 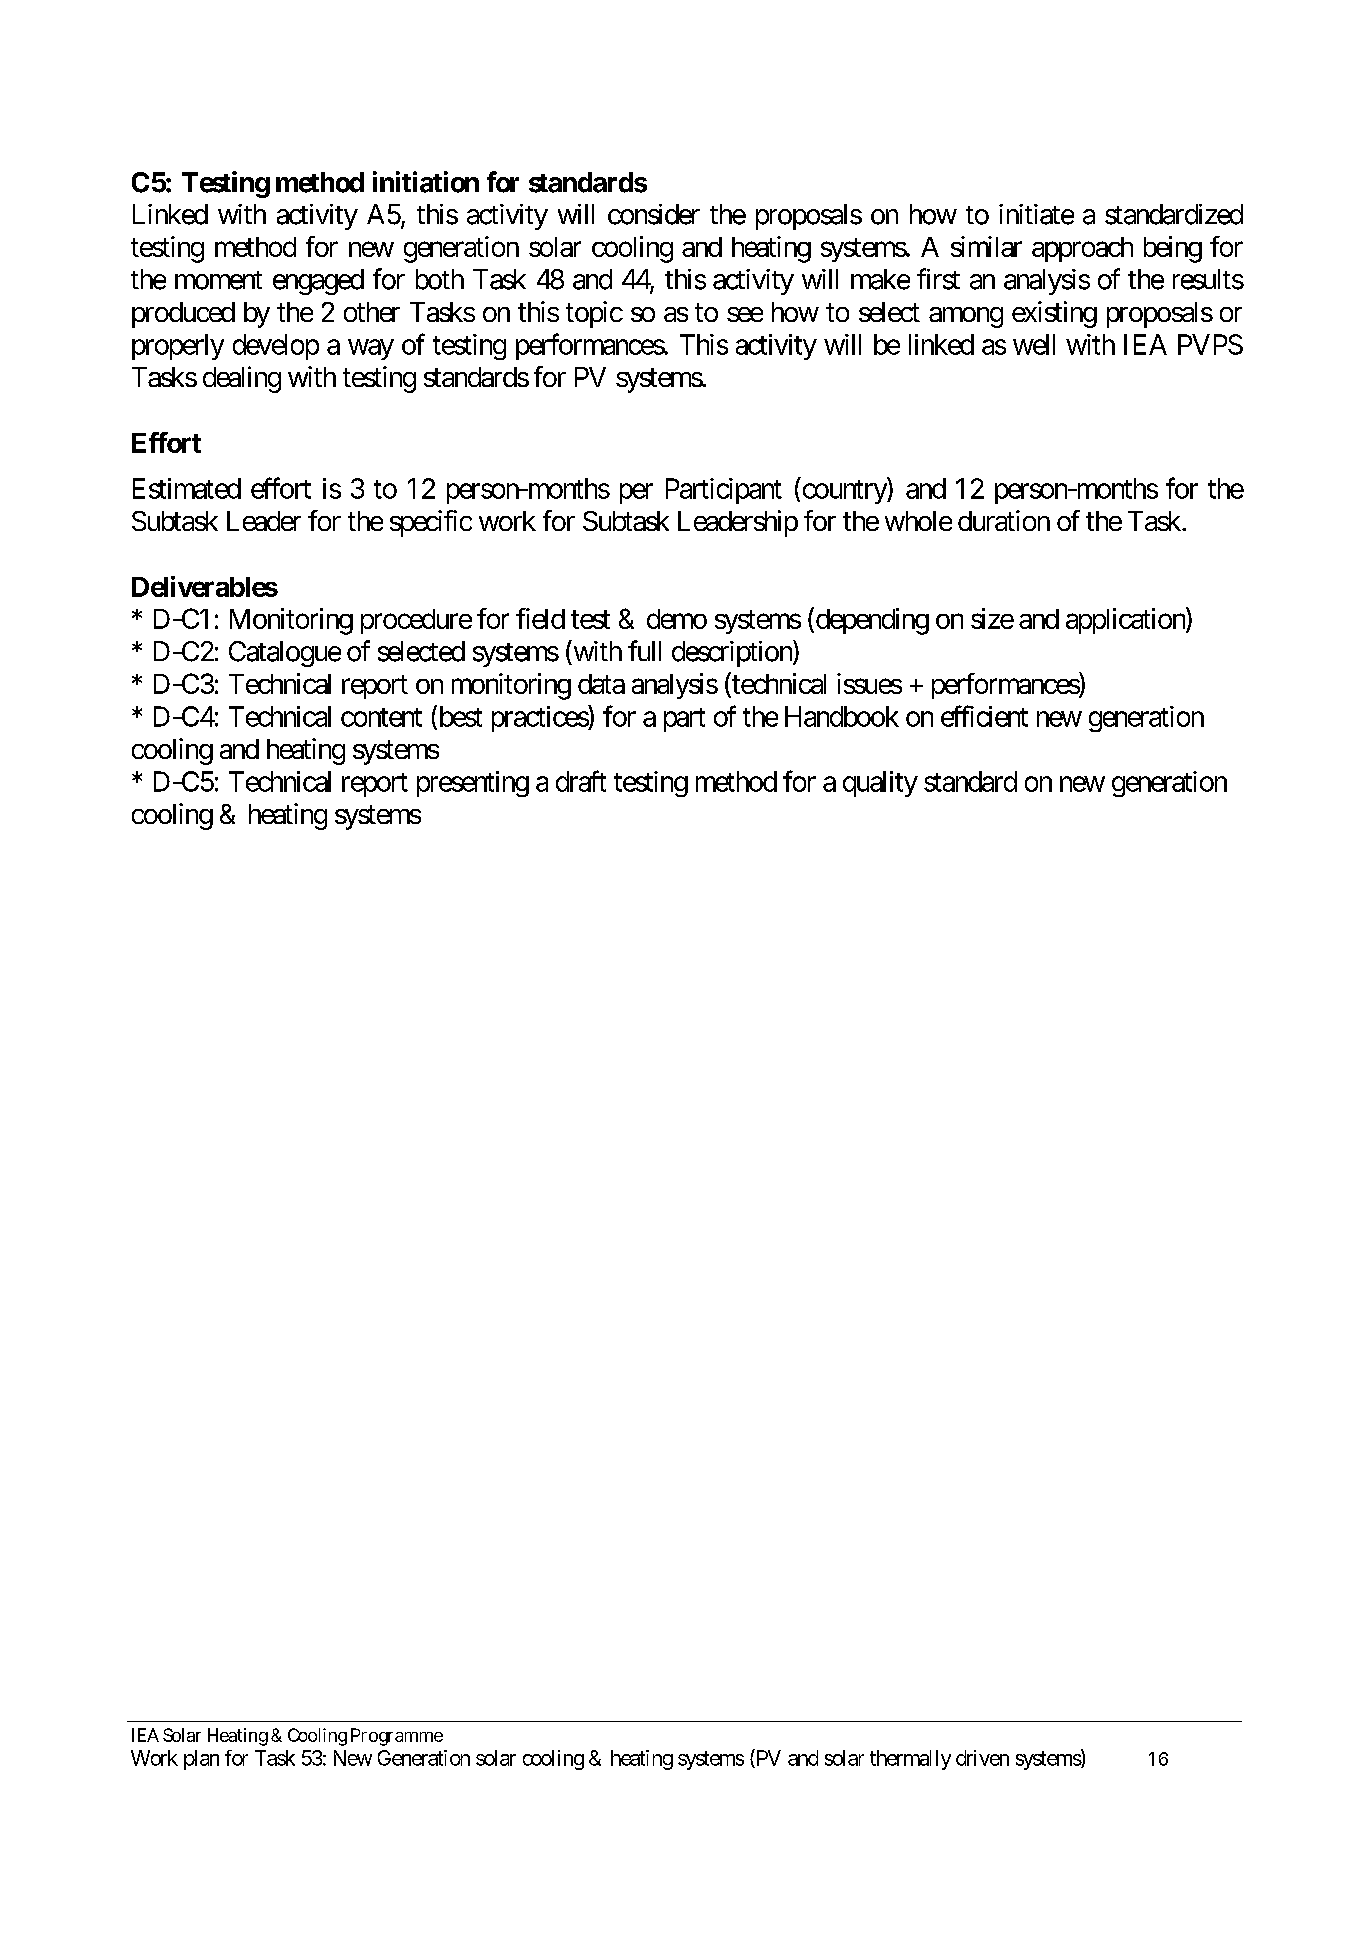 What do you see at coordinates (459, 717) in the screenshot?
I see `best` at bounding box center [459, 717].
